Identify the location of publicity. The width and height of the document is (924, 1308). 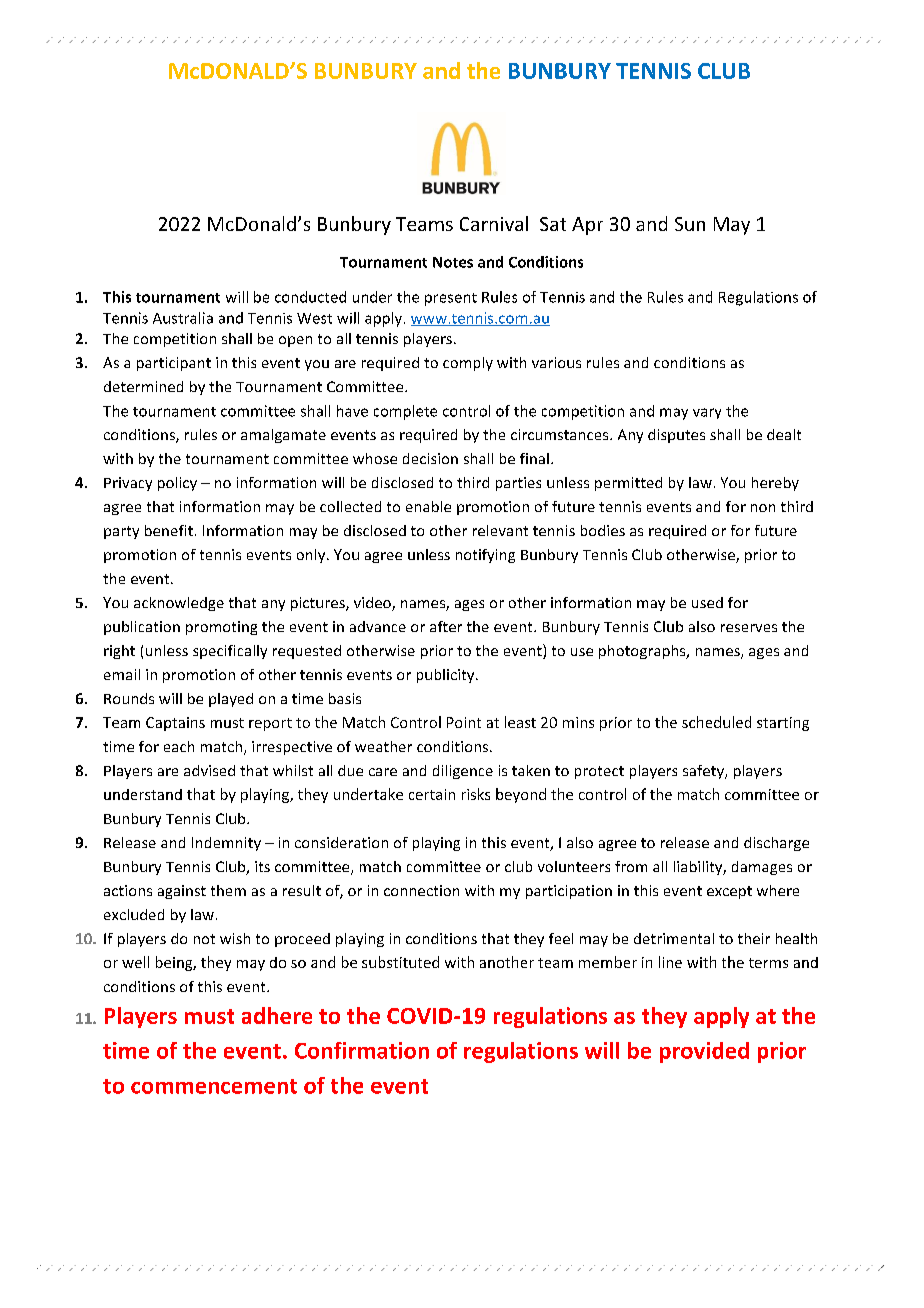
(447, 676).
